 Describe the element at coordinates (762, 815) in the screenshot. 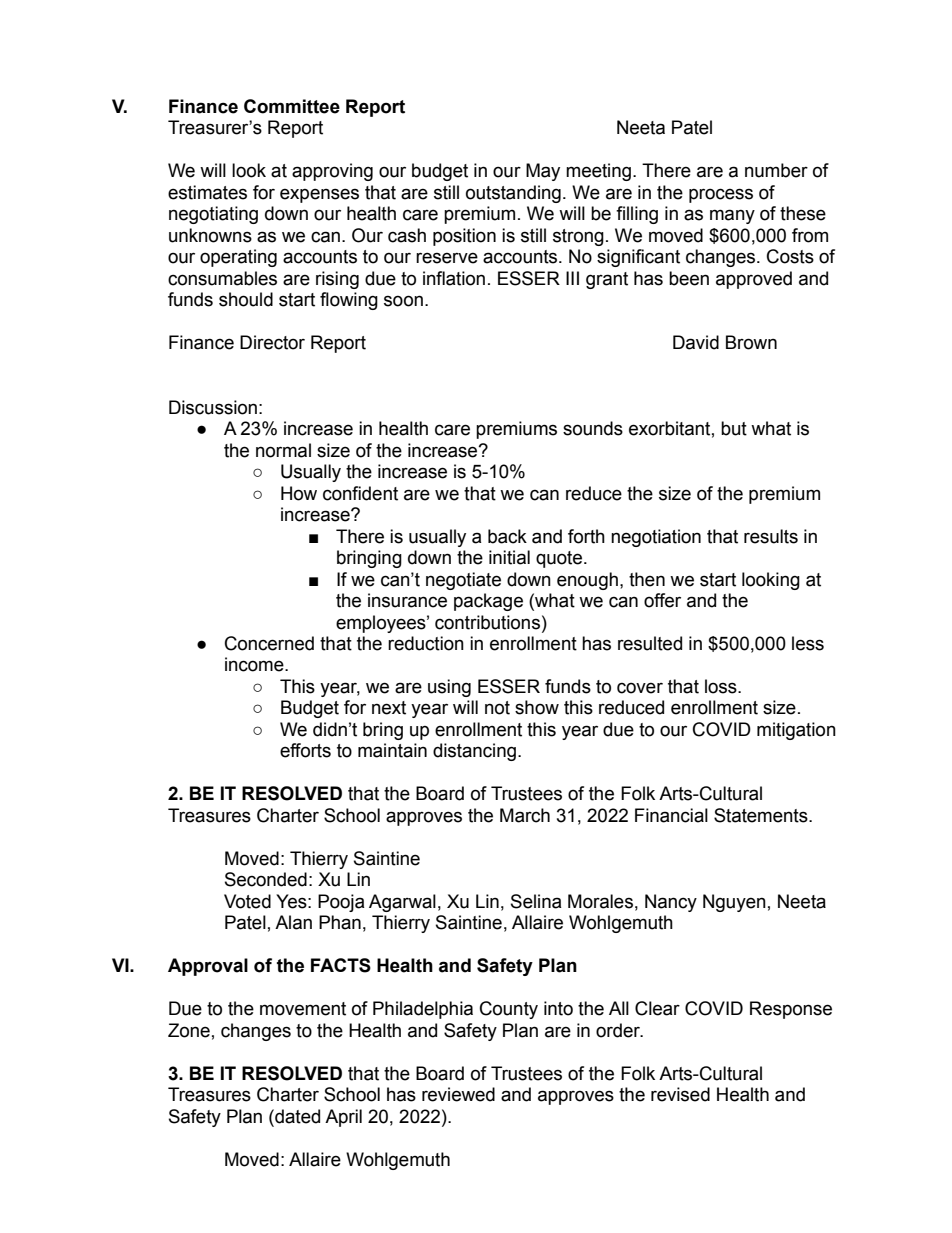

I see `Statements` at that location.
